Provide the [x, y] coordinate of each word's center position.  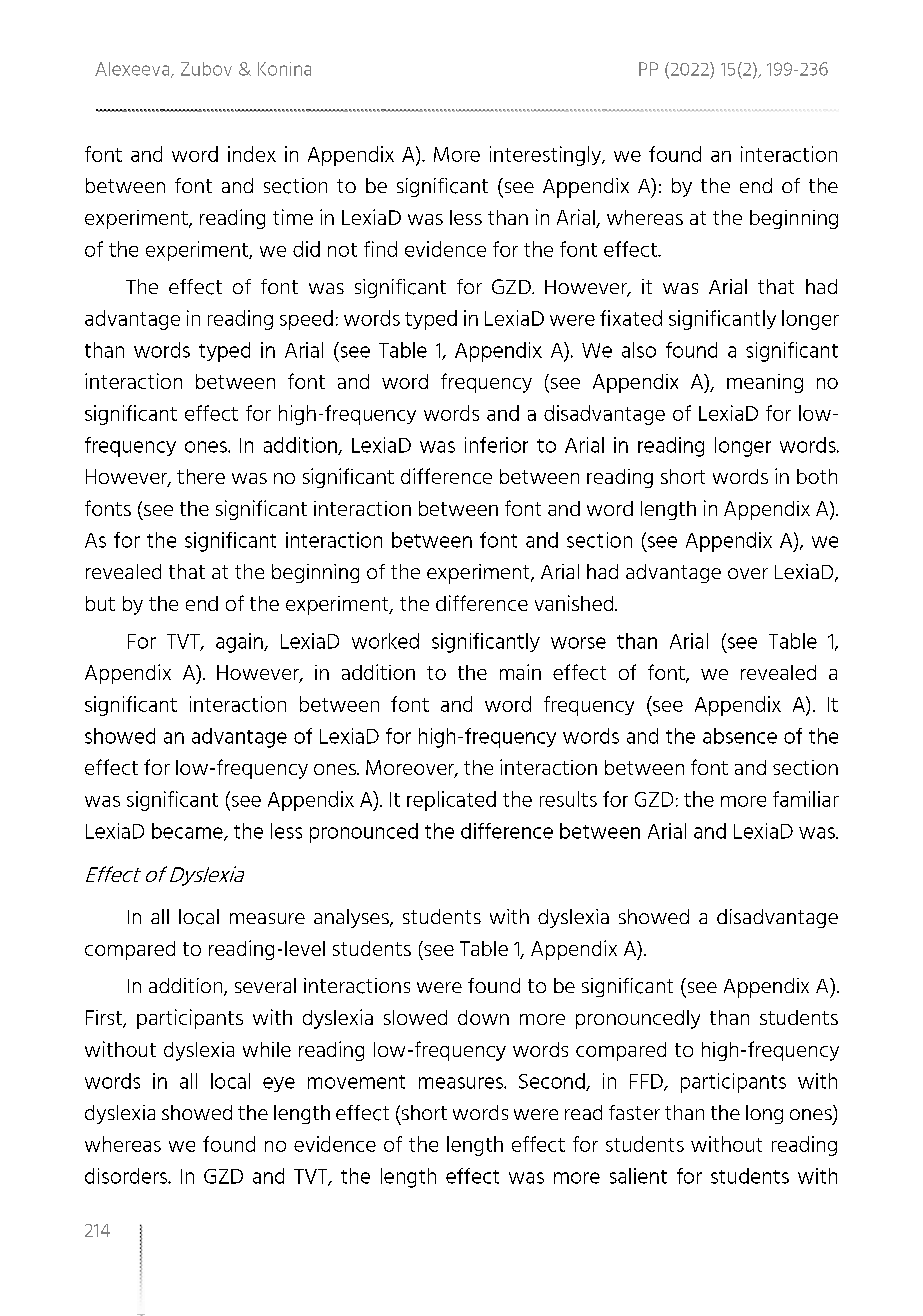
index [252, 154]
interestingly [547, 156]
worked [385, 641]
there [201, 476]
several [265, 985]
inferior [496, 445]
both [817, 476]
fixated [631, 318]
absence [740, 736]
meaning [765, 383]
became [188, 832]
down [483, 1017]
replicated [451, 801]
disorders [127, 1176]
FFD [647, 1082]
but [100, 603]
